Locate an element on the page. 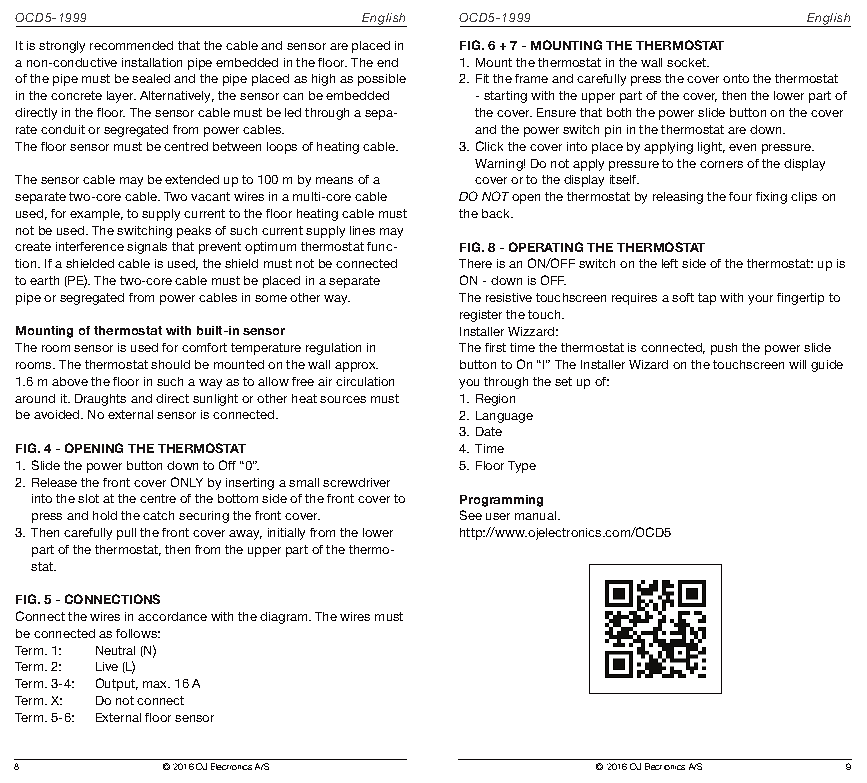 This image has height=783, width=867. signals is located at coordinates (147, 248).
